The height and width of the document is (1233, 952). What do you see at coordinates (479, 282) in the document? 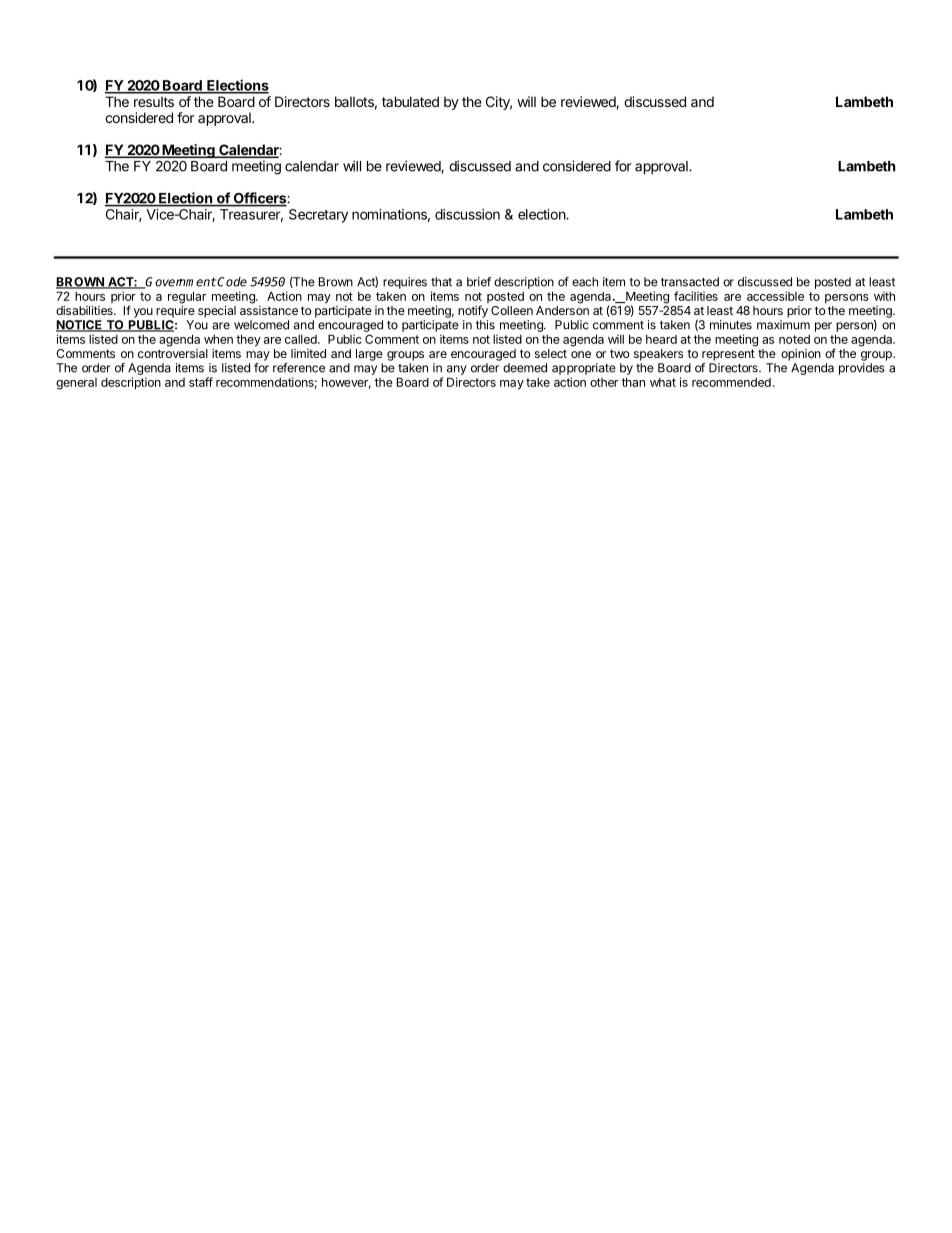
I see `brief` at bounding box center [479, 282].
